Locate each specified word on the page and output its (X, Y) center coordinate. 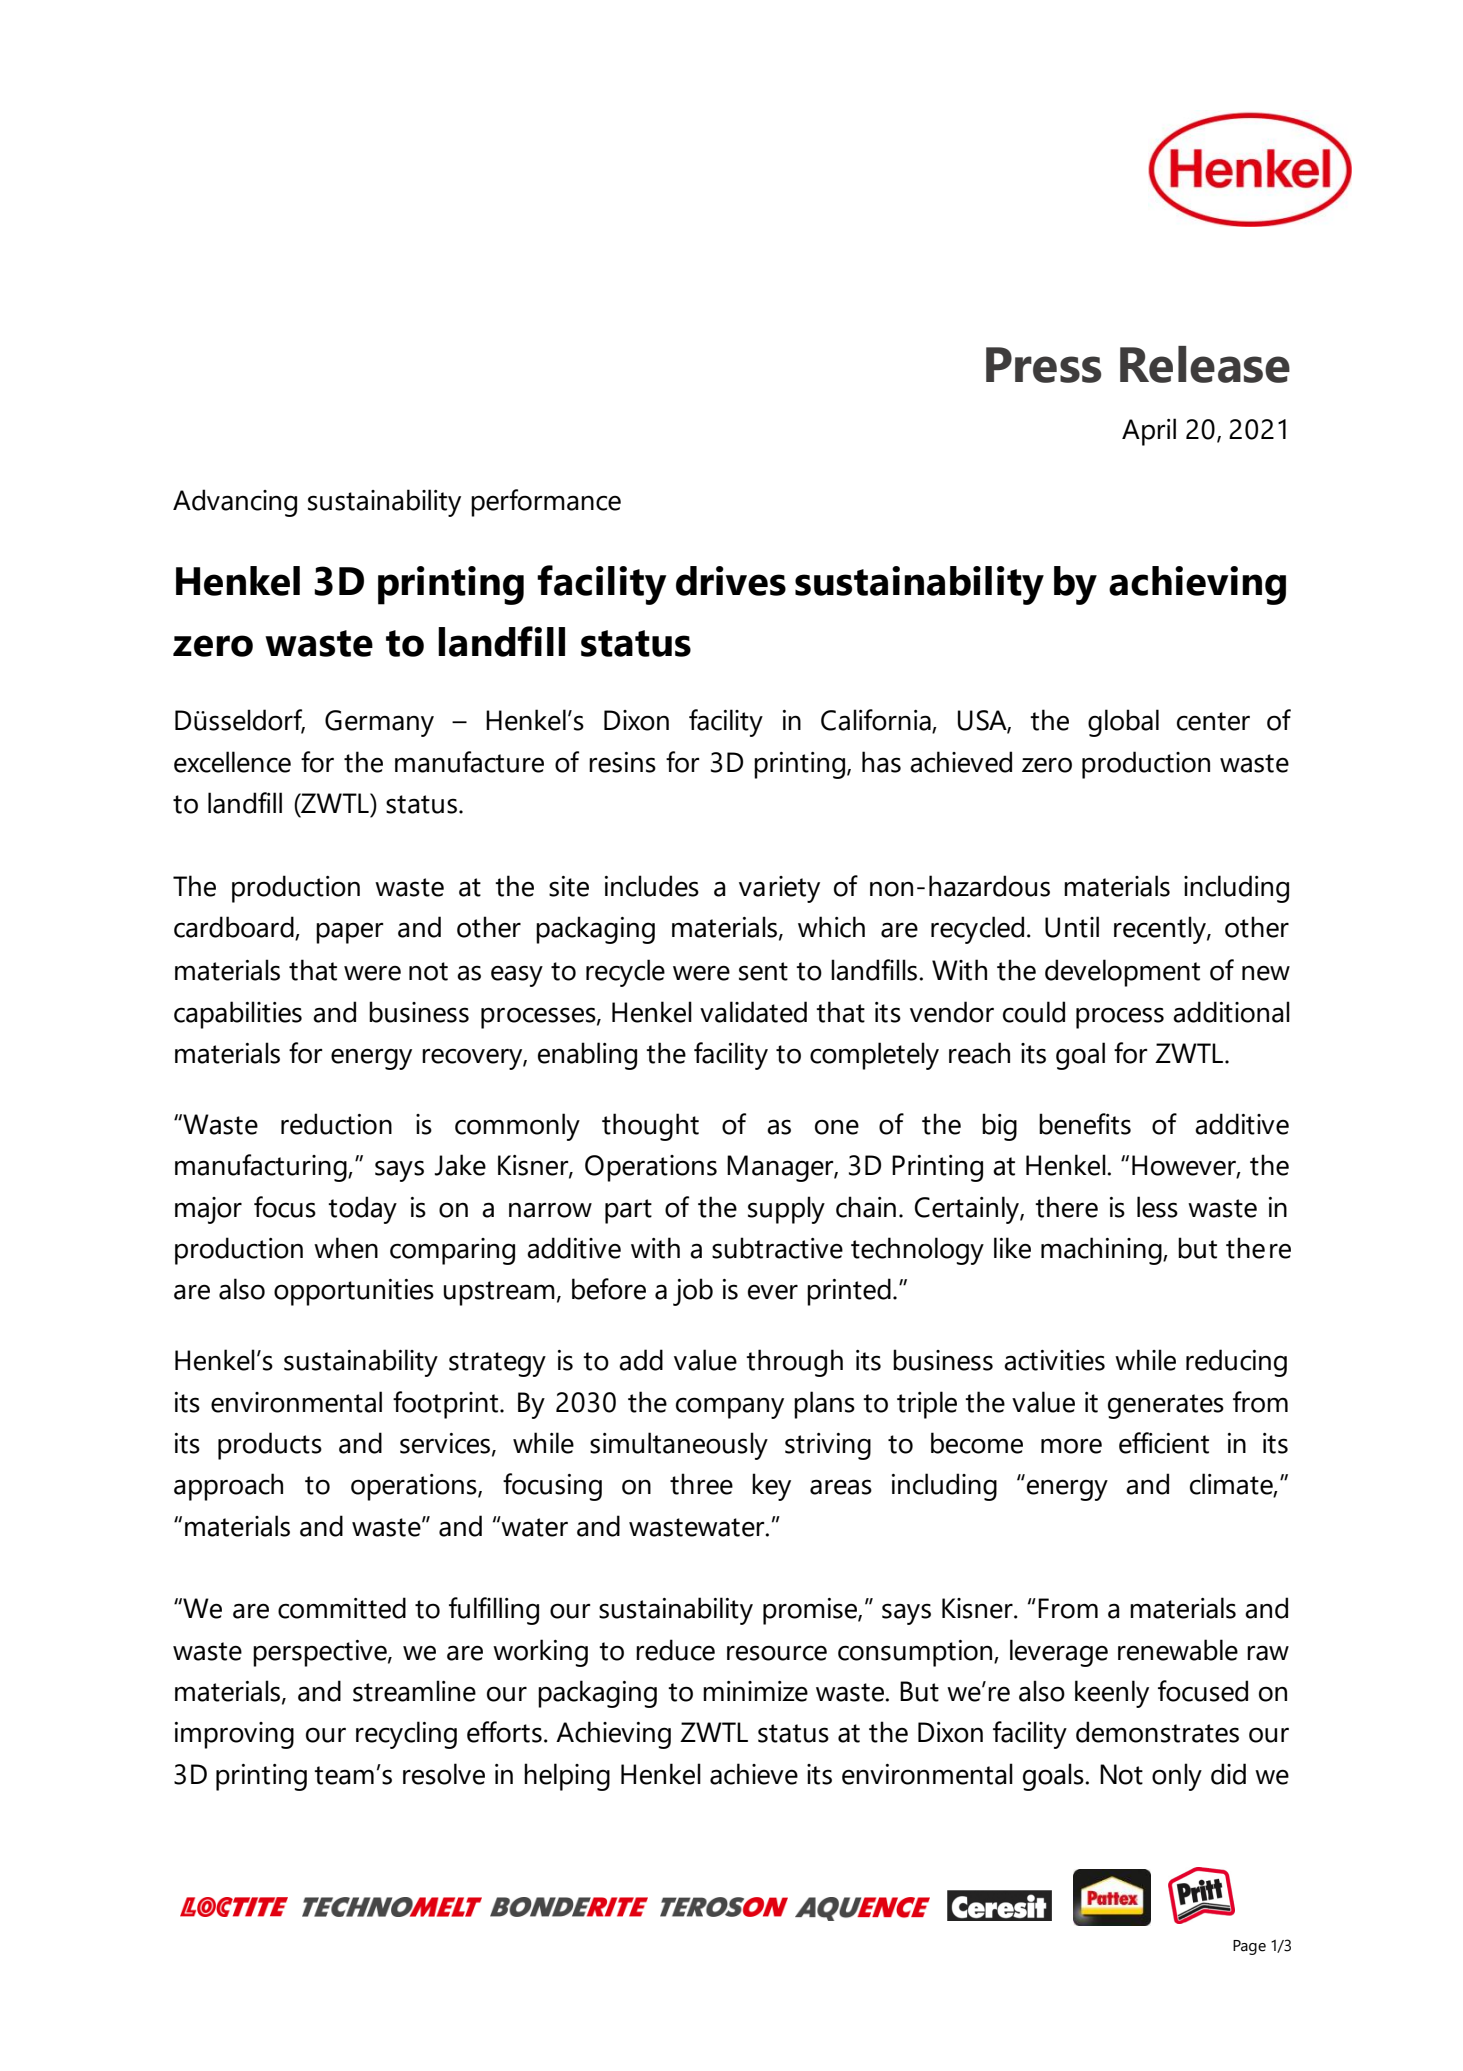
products (270, 1446)
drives (731, 581)
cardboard (235, 928)
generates (1166, 1406)
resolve (444, 1774)
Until (1072, 927)
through (794, 1363)
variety (779, 889)
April (1149, 432)
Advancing (235, 503)
